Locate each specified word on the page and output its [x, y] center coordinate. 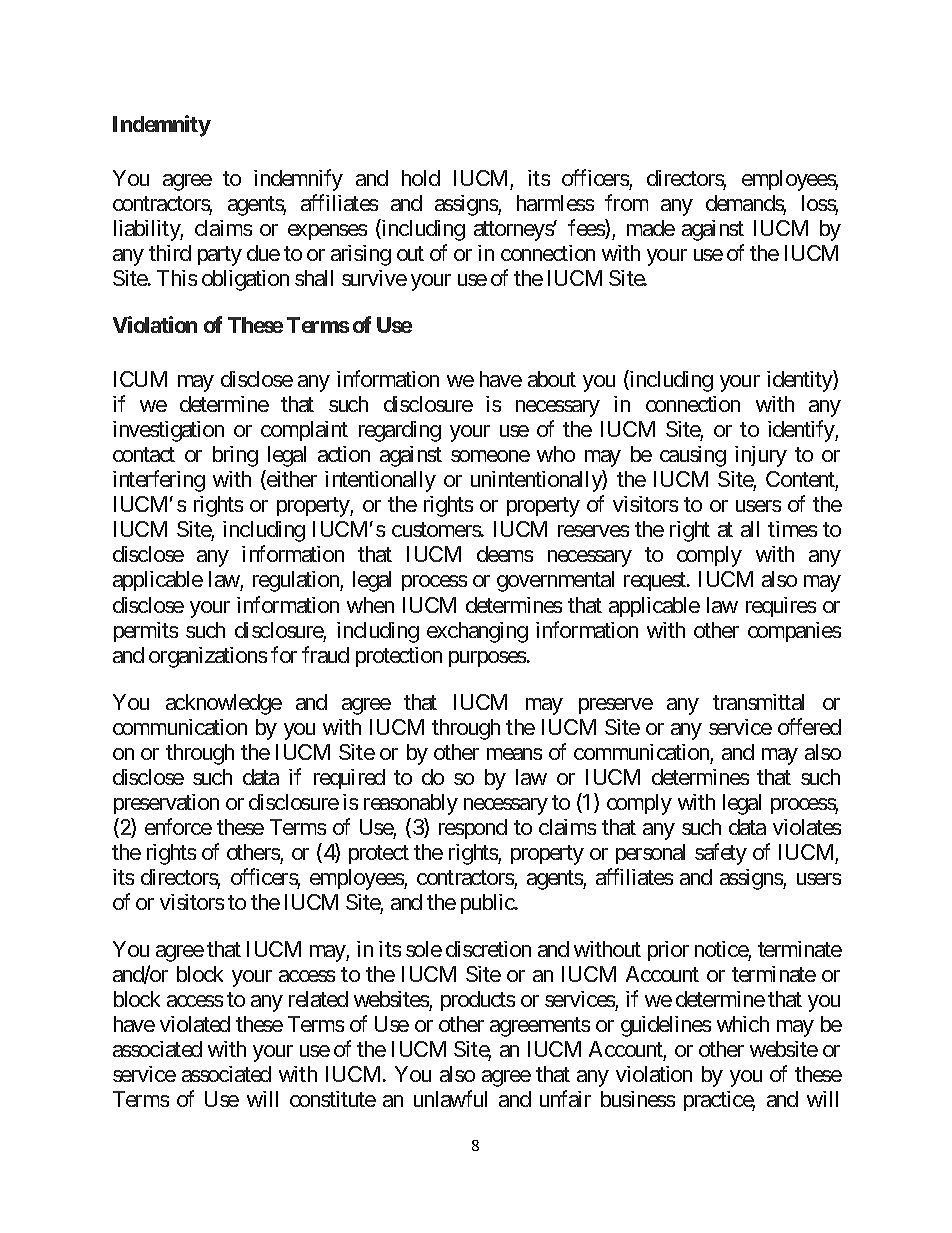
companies [794, 632]
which [743, 1024]
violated [195, 1024]
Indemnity [162, 126]
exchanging [477, 632]
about [552, 379]
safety [721, 854]
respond [473, 829]
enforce [178, 826]
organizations [208, 657]
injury [761, 456]
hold [421, 178]
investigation [168, 431]
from [626, 202]
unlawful [450, 1098]
